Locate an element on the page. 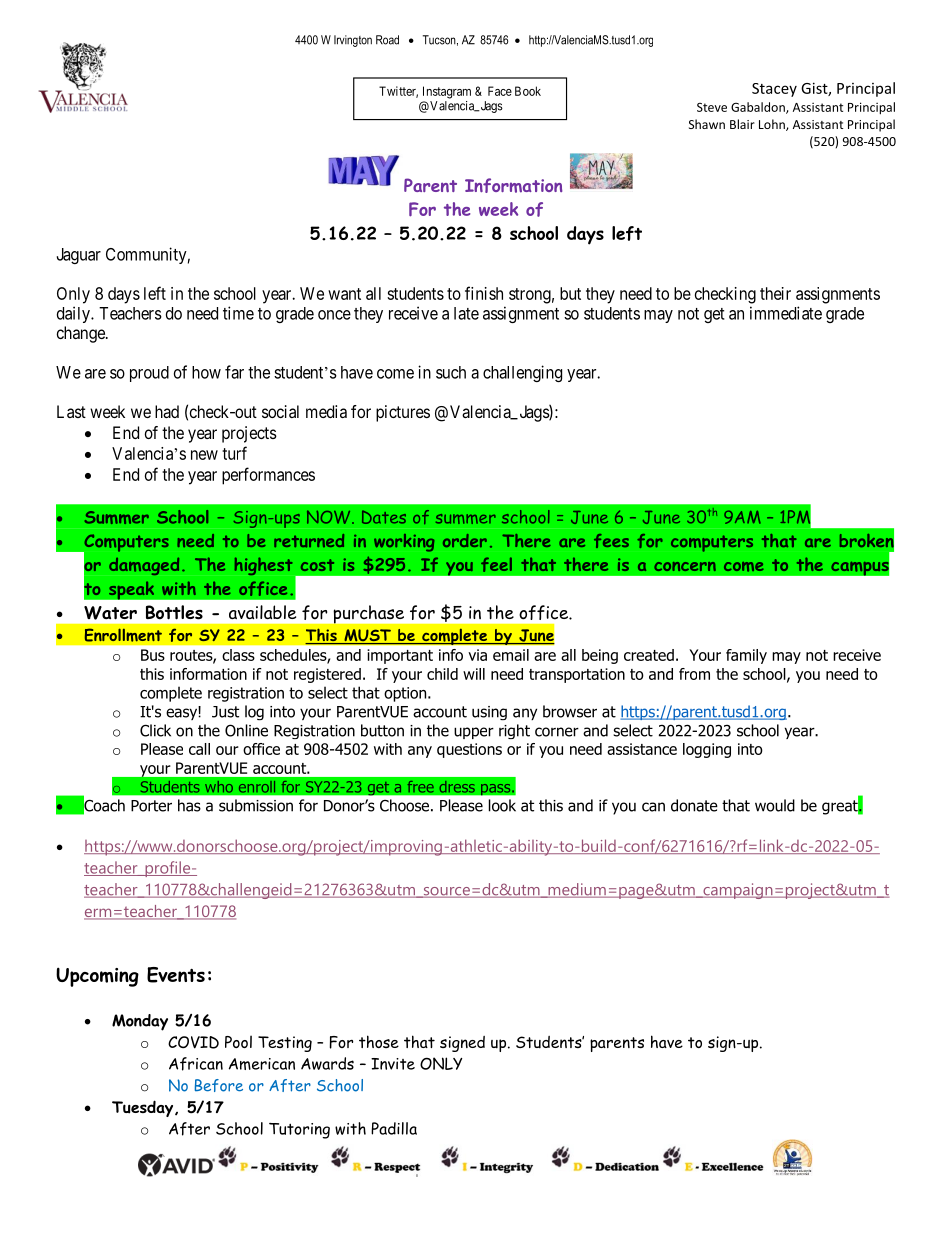  Road is located at coordinates (387, 40).
